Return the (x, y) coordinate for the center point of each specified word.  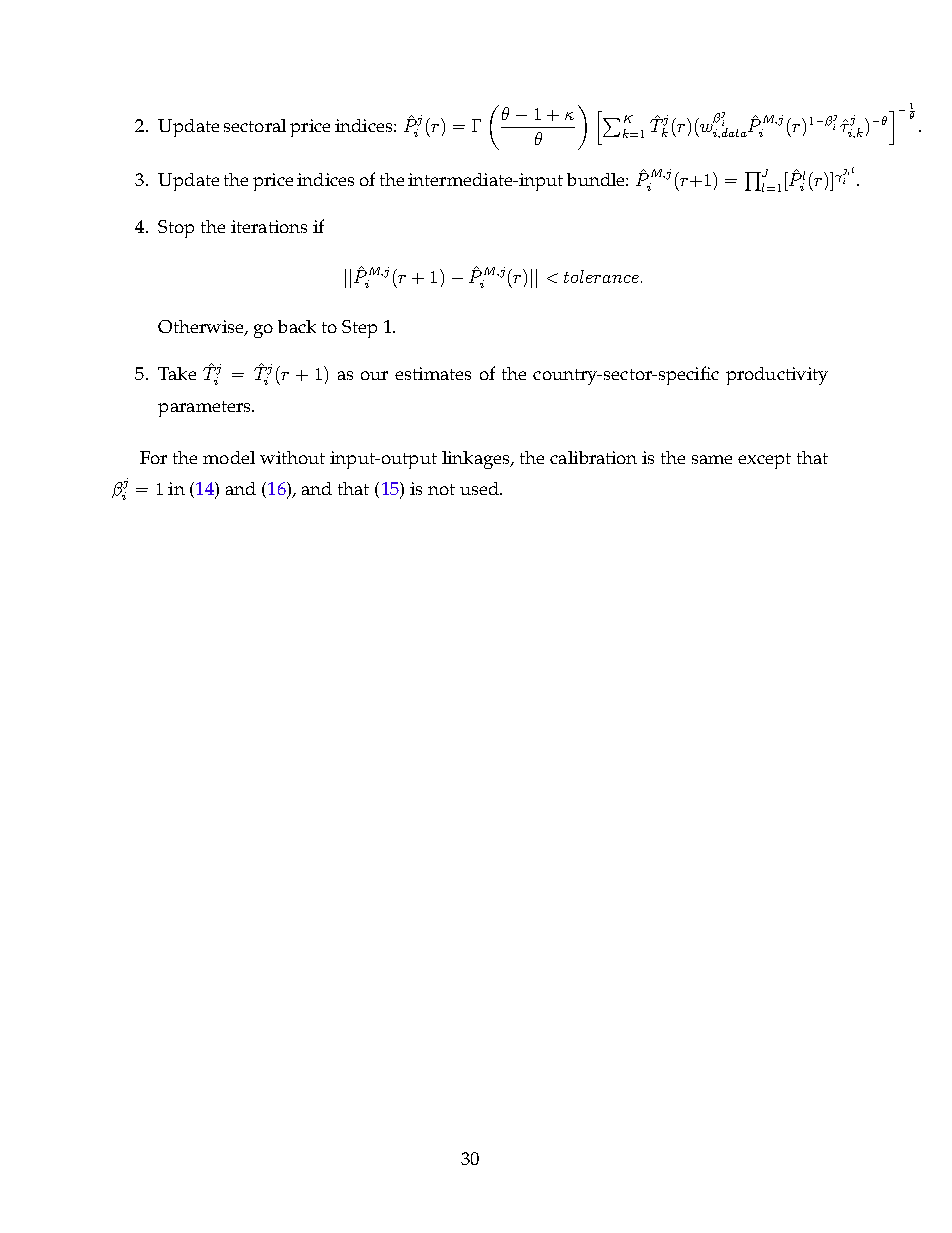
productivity (777, 376)
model (229, 457)
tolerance (601, 276)
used (480, 488)
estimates (433, 373)
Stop (176, 229)
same (712, 459)
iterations (269, 226)
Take (177, 373)
